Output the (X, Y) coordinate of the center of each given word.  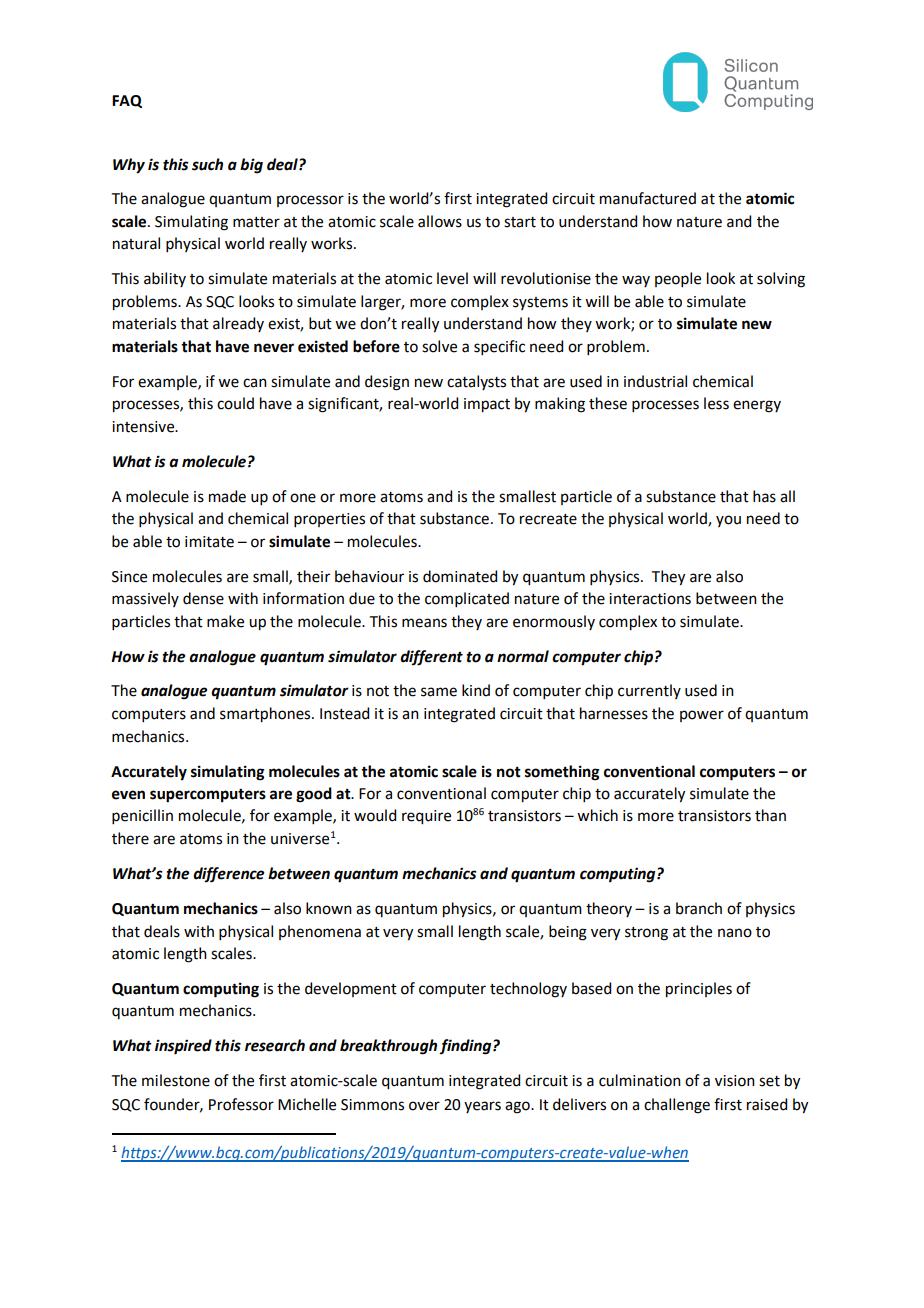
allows (440, 221)
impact (487, 405)
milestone (176, 1080)
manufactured (648, 198)
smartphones (266, 715)
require (426, 817)
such (207, 164)
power (702, 716)
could (235, 403)
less (716, 403)
